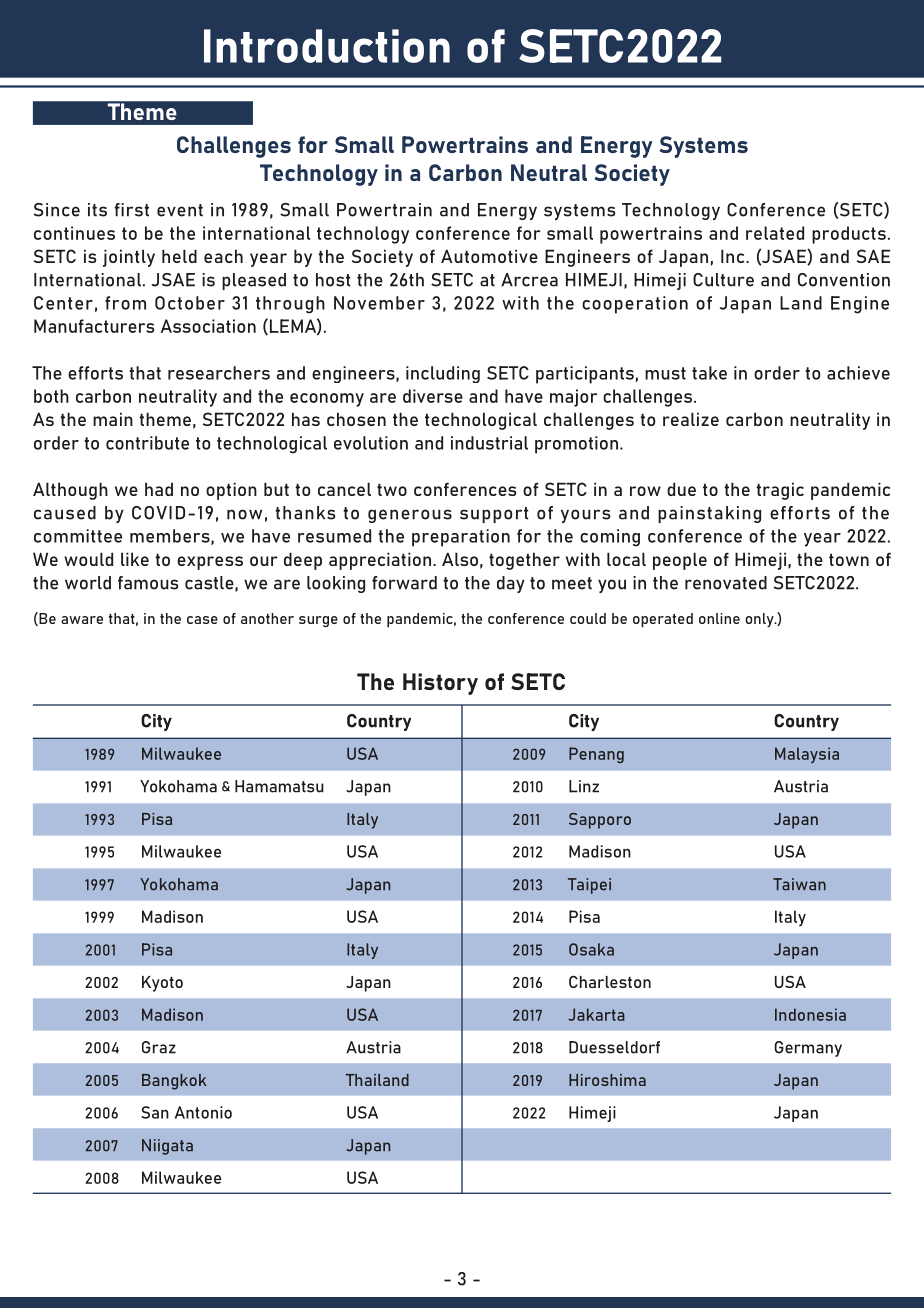  I want to click on main, so click(113, 419).
